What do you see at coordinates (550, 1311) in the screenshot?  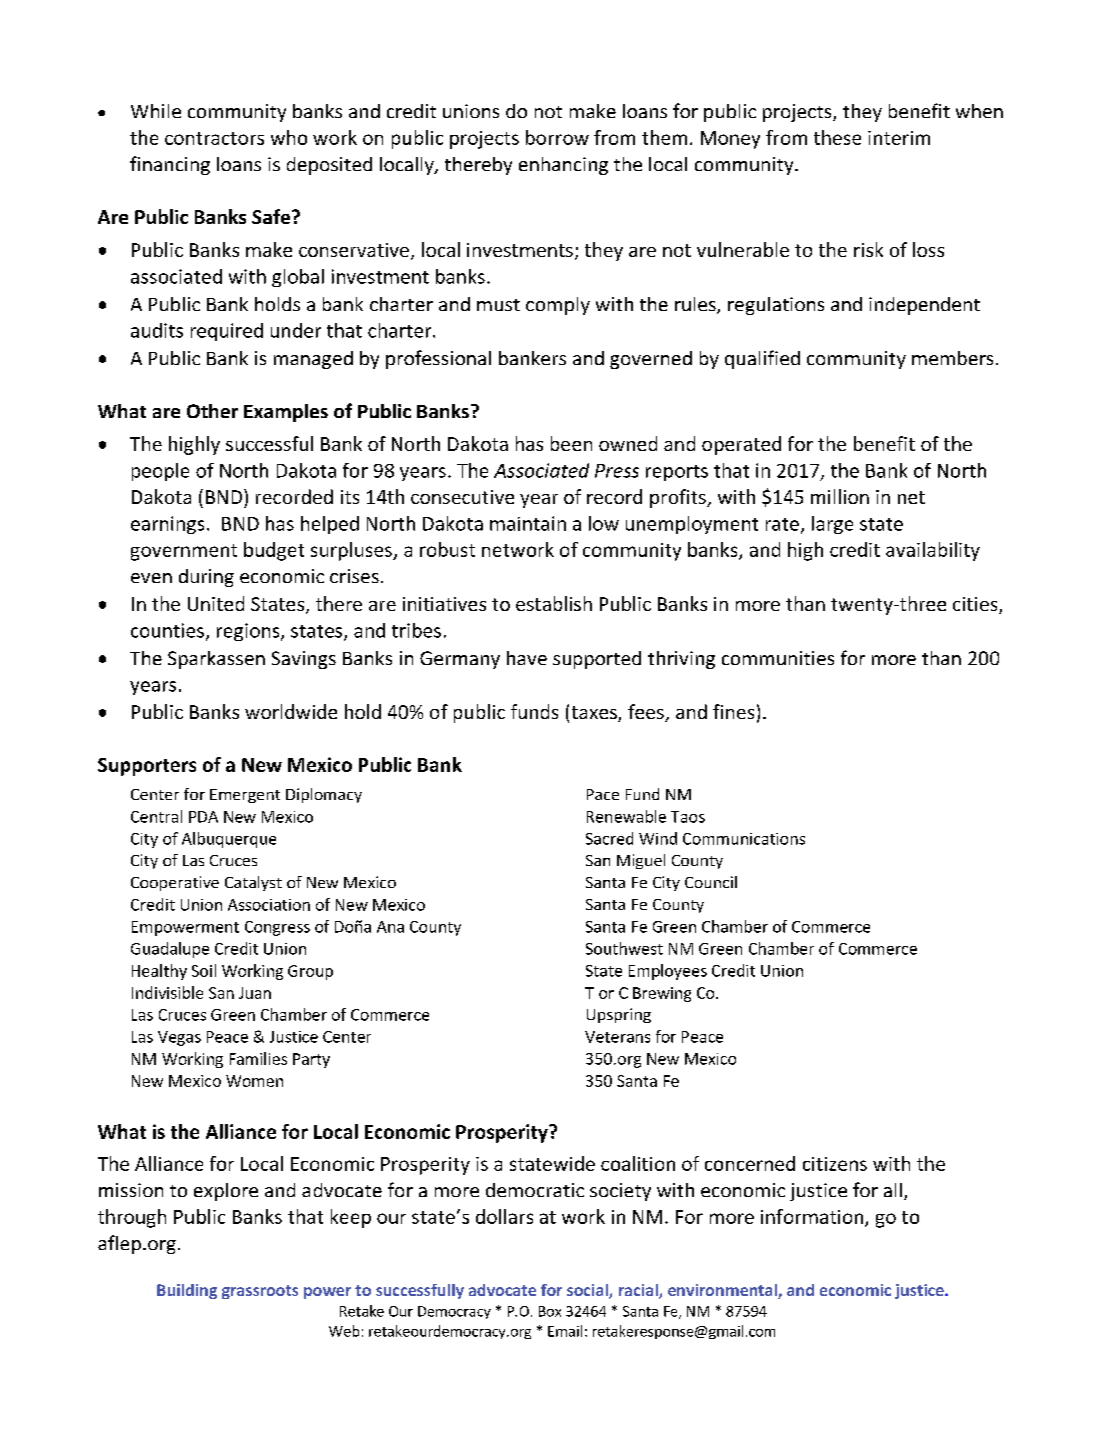 I see `Box` at bounding box center [550, 1311].
